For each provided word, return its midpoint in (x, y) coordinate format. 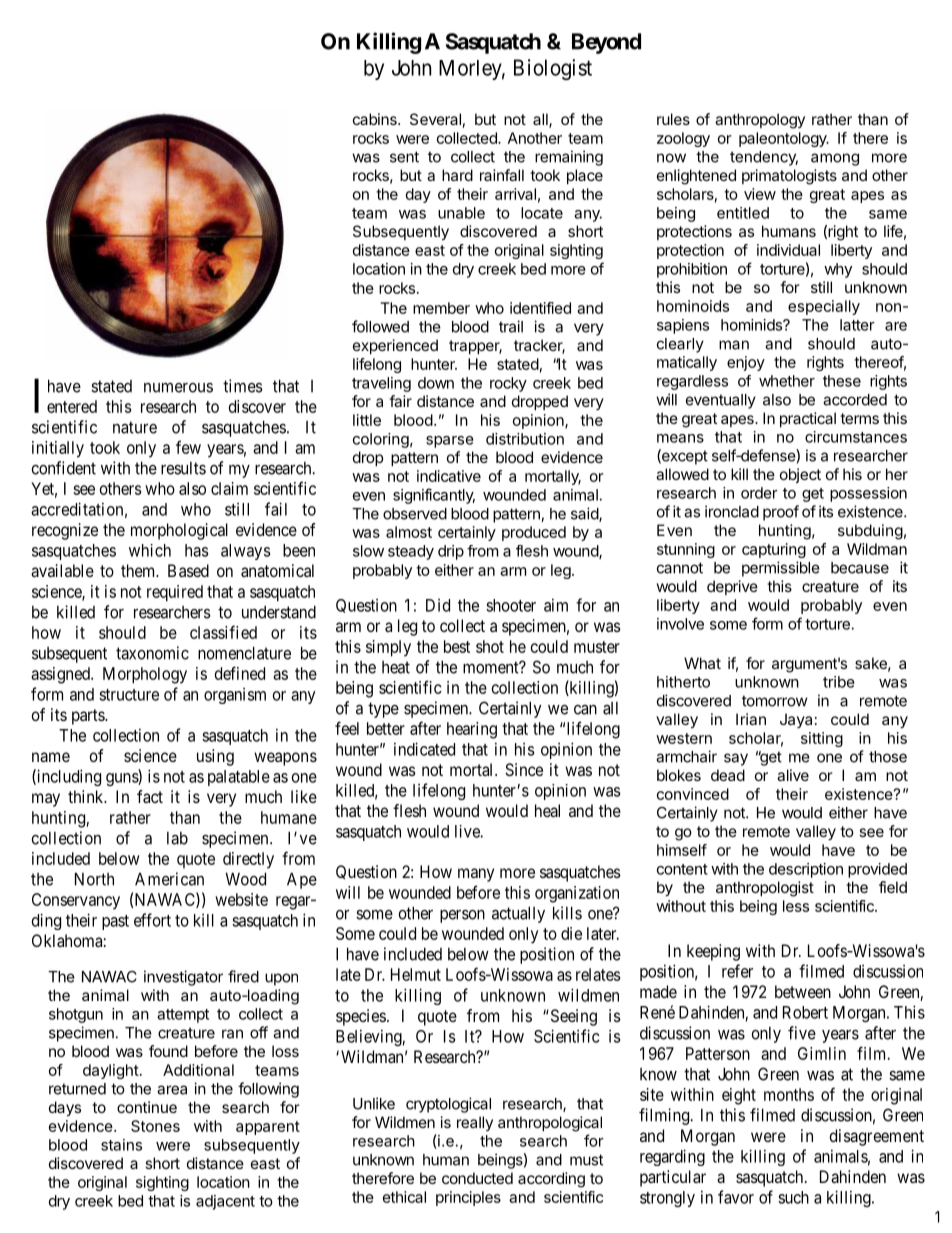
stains (121, 1145)
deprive (732, 587)
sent (404, 157)
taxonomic (152, 653)
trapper (475, 347)
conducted (477, 1178)
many (476, 875)
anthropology (760, 121)
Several (435, 119)
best (457, 646)
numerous (178, 387)
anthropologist (765, 889)
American (169, 879)
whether (787, 381)
